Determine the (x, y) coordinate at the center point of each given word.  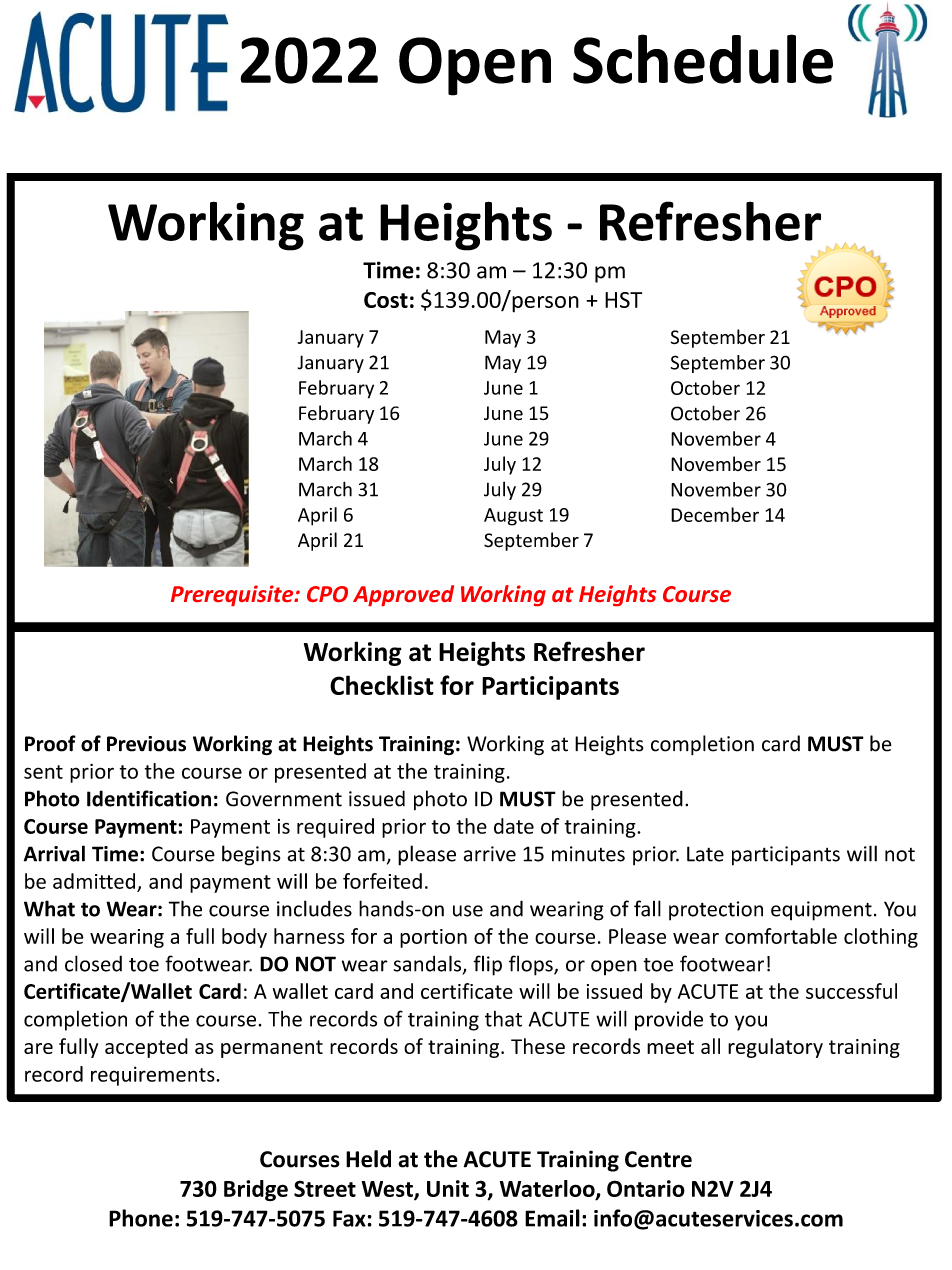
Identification (149, 798)
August (513, 517)
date (514, 826)
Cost (386, 300)
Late (705, 854)
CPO (327, 594)
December (715, 514)
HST (623, 300)
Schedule (703, 59)
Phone (141, 1218)
